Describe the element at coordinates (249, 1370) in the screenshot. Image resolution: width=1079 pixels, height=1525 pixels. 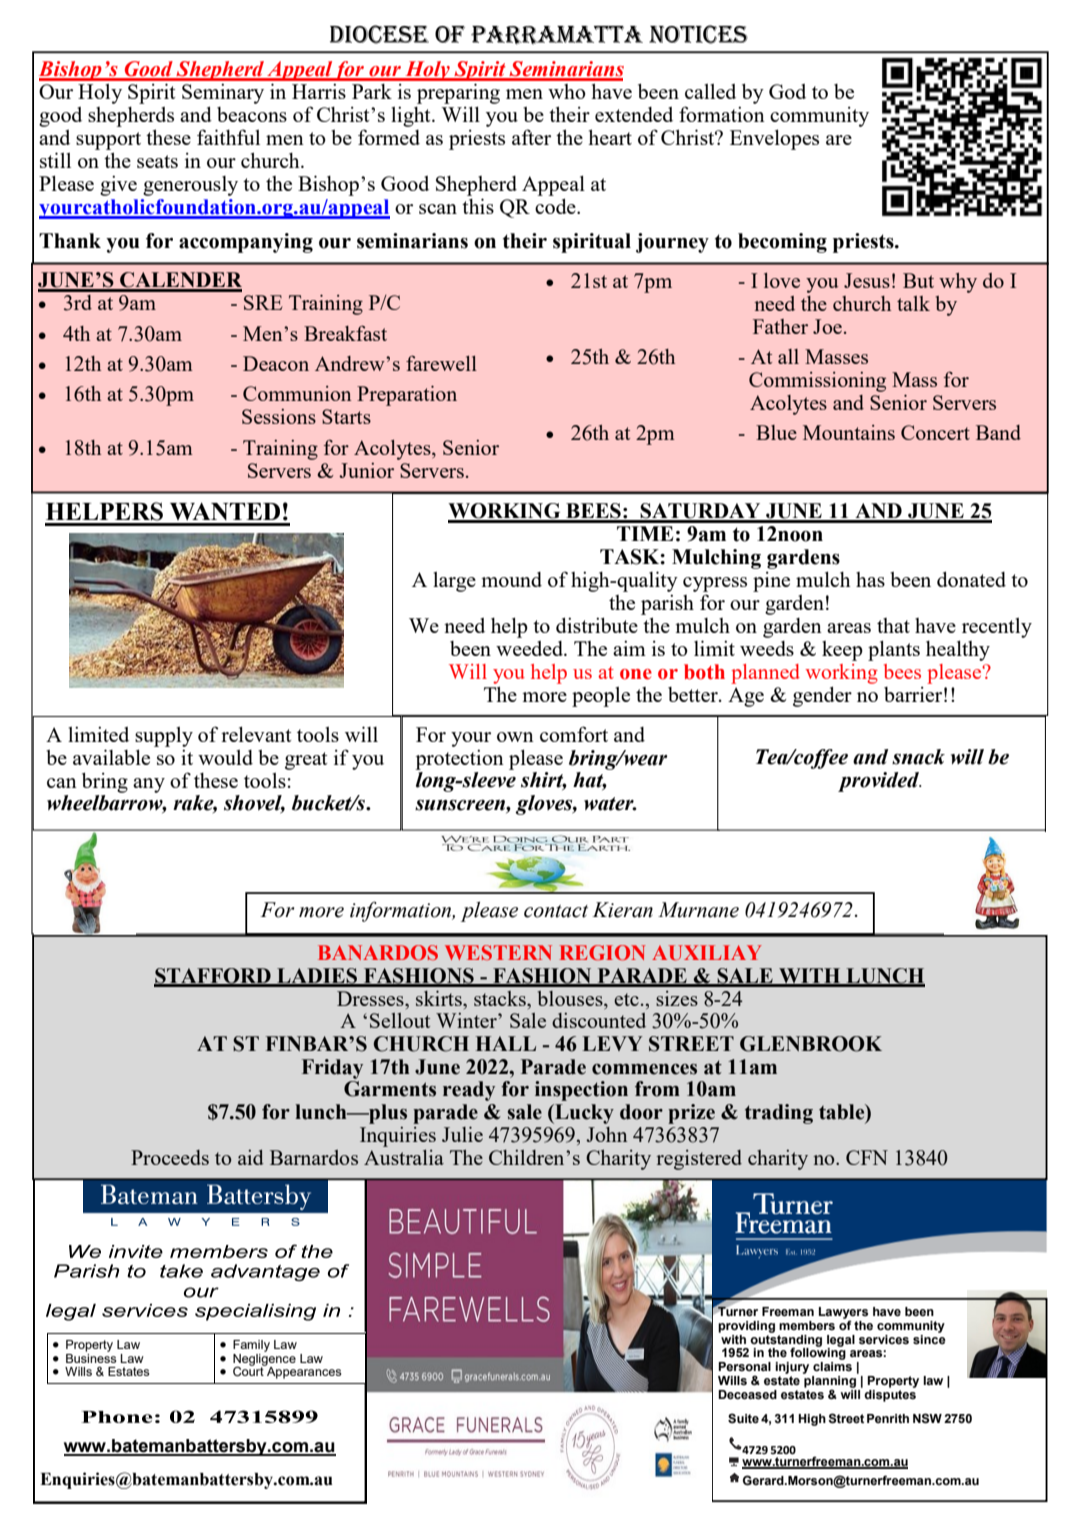
I see `Court` at that location.
